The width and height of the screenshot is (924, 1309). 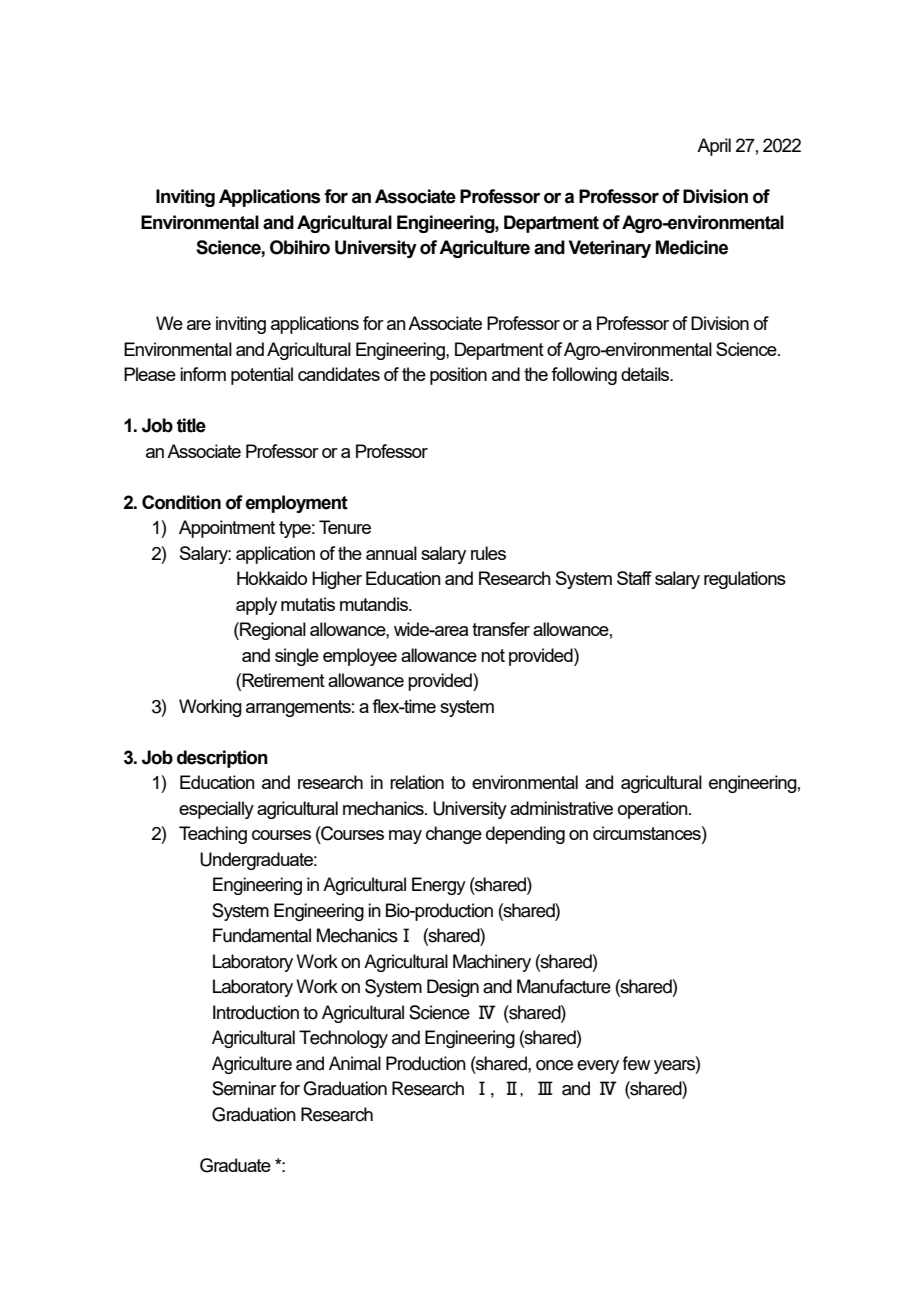 What do you see at coordinates (714, 147) in the screenshot?
I see `April` at bounding box center [714, 147].
